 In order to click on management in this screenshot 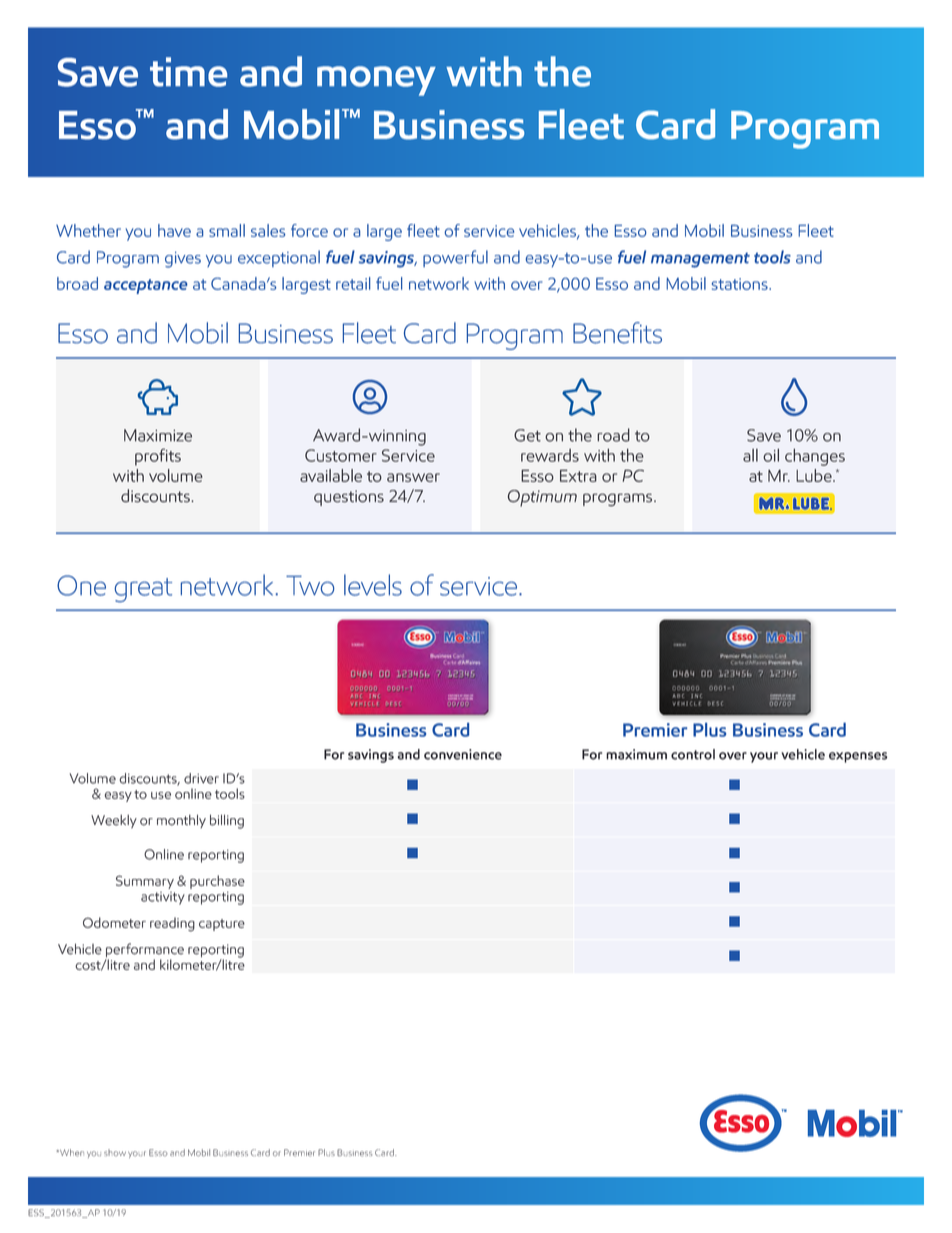, I will do `click(700, 260)`.
